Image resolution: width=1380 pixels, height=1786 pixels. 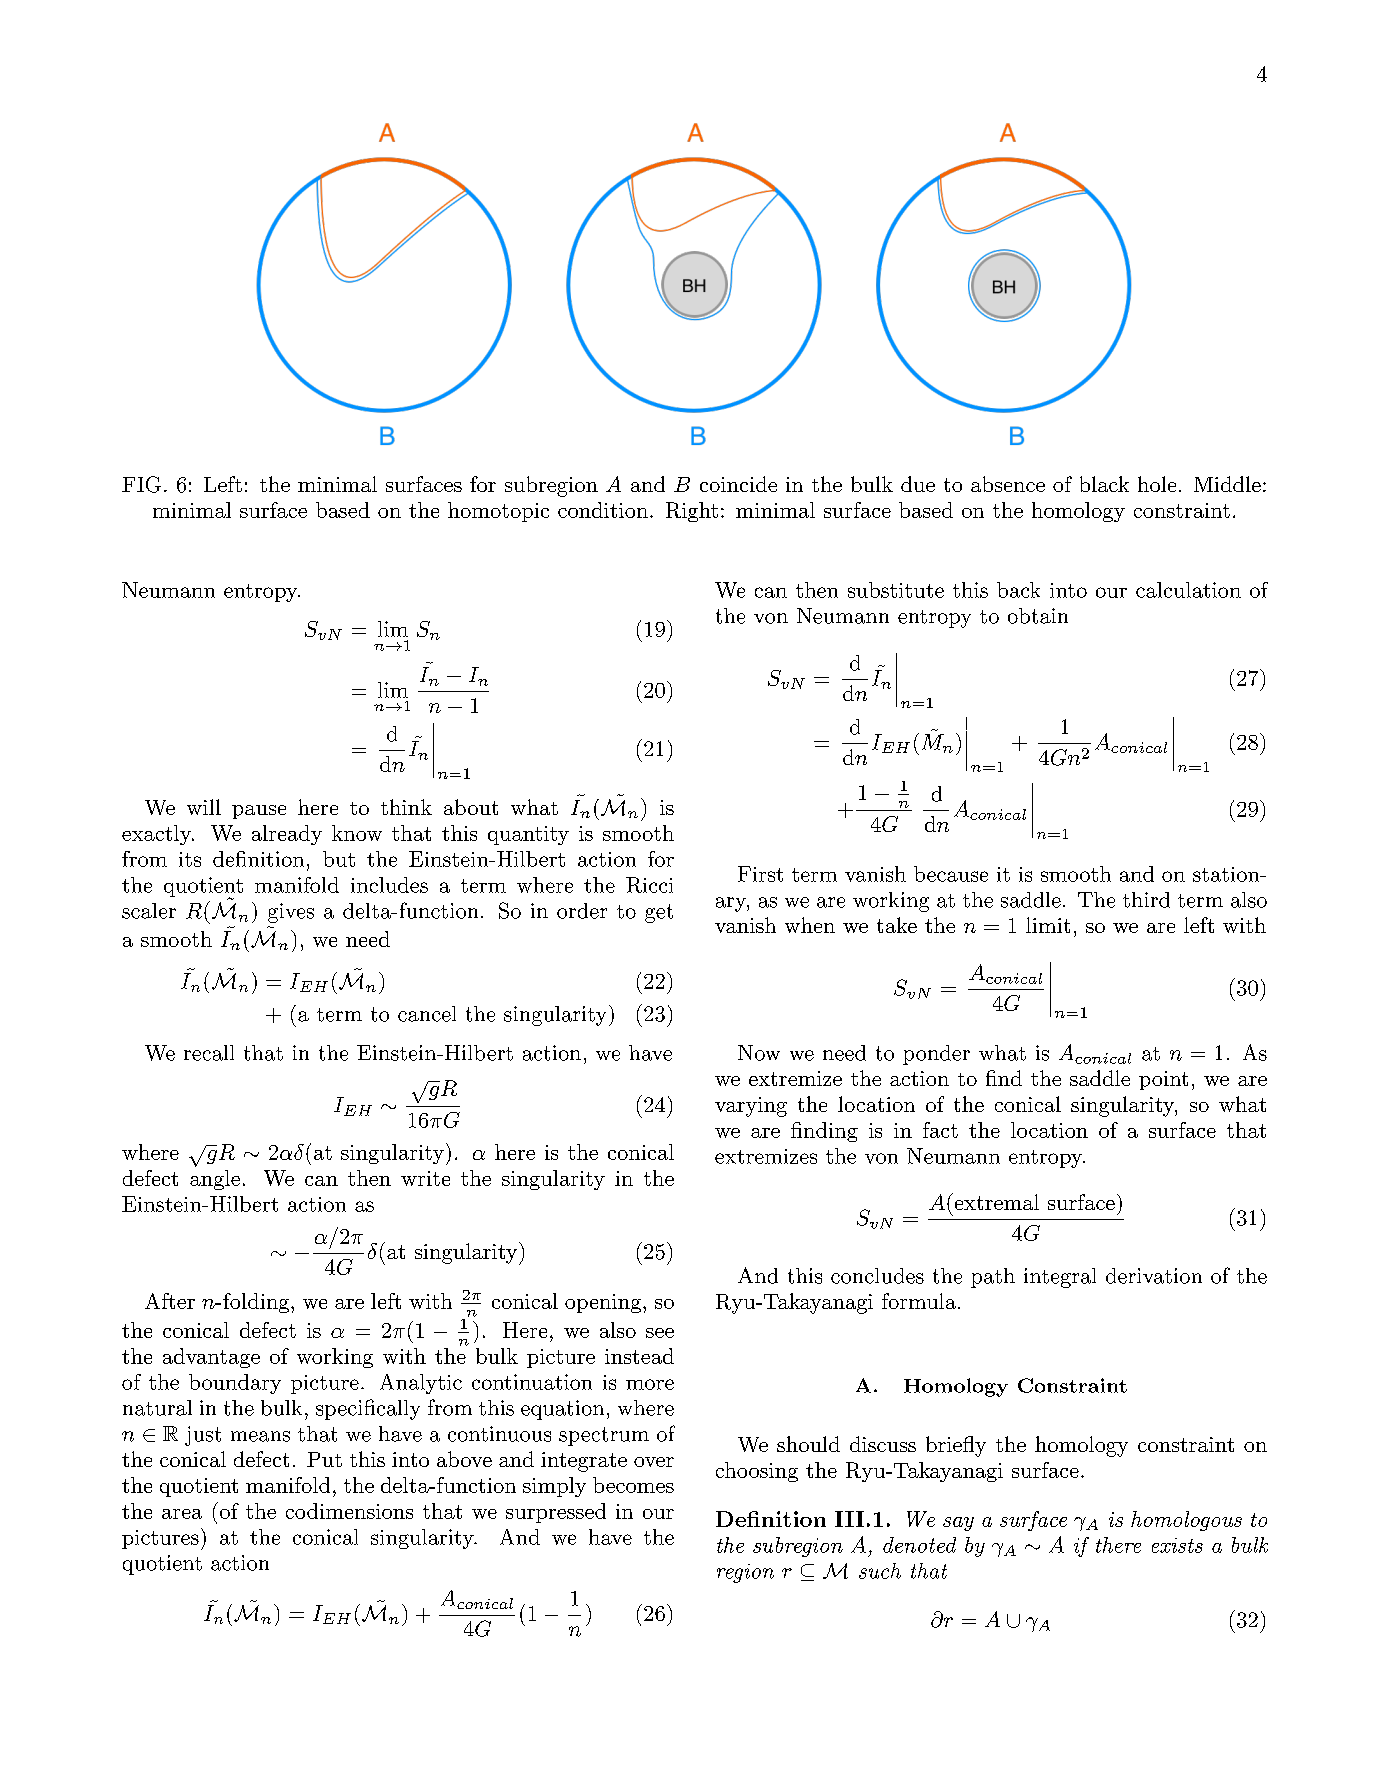 What do you see at coordinates (209, 1053) in the document?
I see `recall` at bounding box center [209, 1053].
